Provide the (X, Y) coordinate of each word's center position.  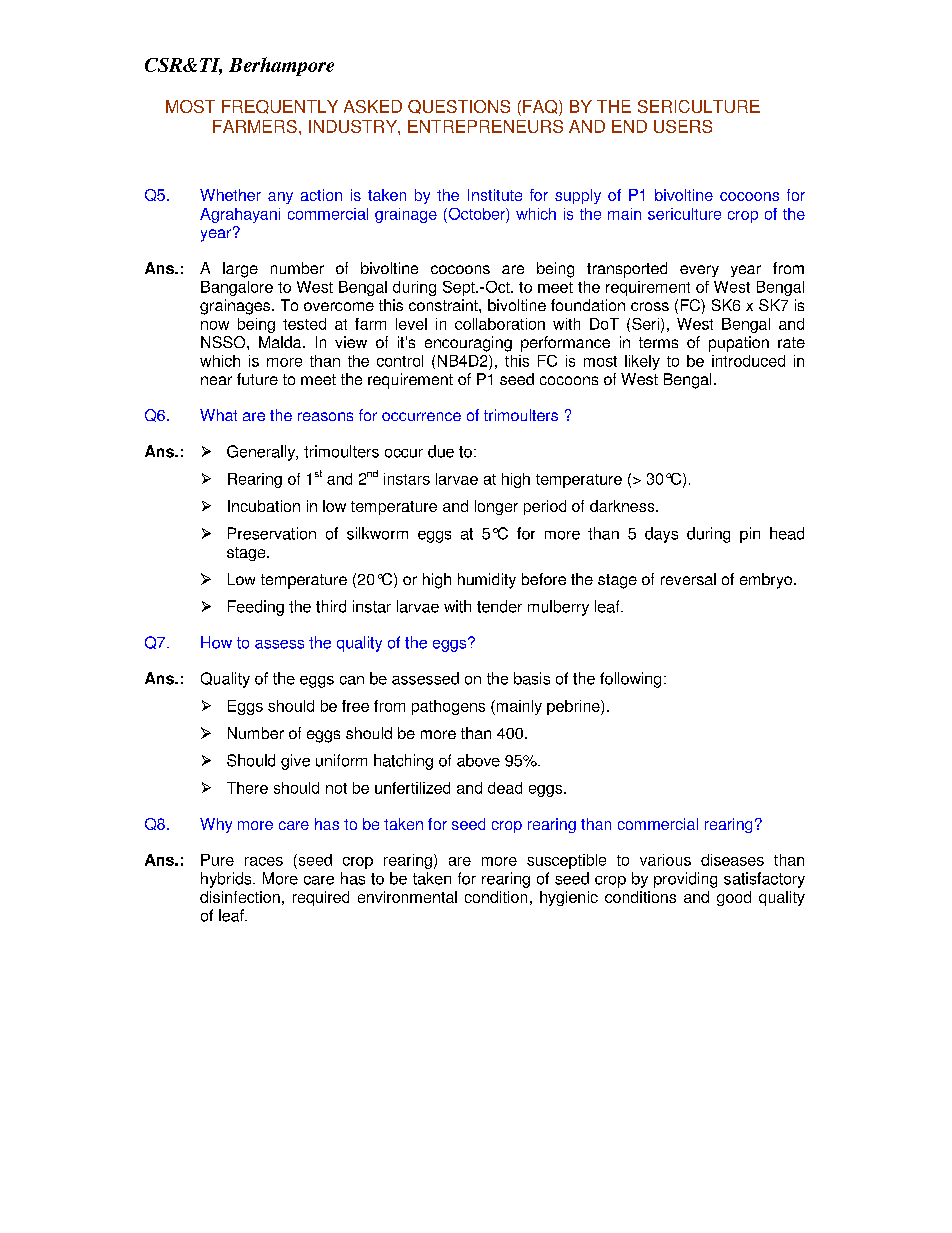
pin (750, 535)
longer (496, 507)
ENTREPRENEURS (485, 126)
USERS (683, 126)
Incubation (264, 506)
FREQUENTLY (280, 107)
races (264, 861)
